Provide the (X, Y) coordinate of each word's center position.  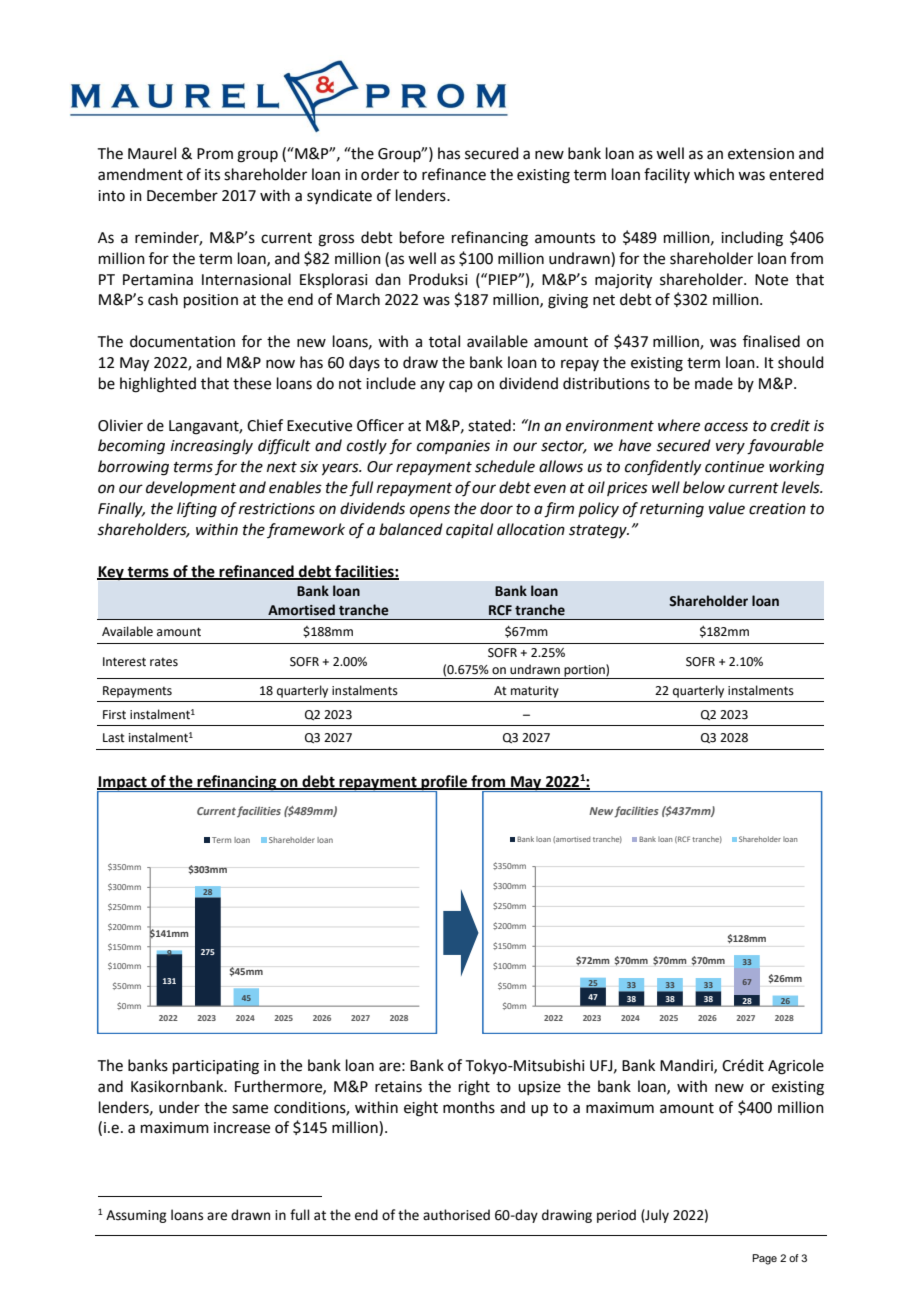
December (182, 195)
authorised (456, 1215)
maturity (535, 692)
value (727, 508)
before (422, 237)
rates (164, 662)
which (714, 174)
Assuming (136, 1216)
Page (764, 1259)
